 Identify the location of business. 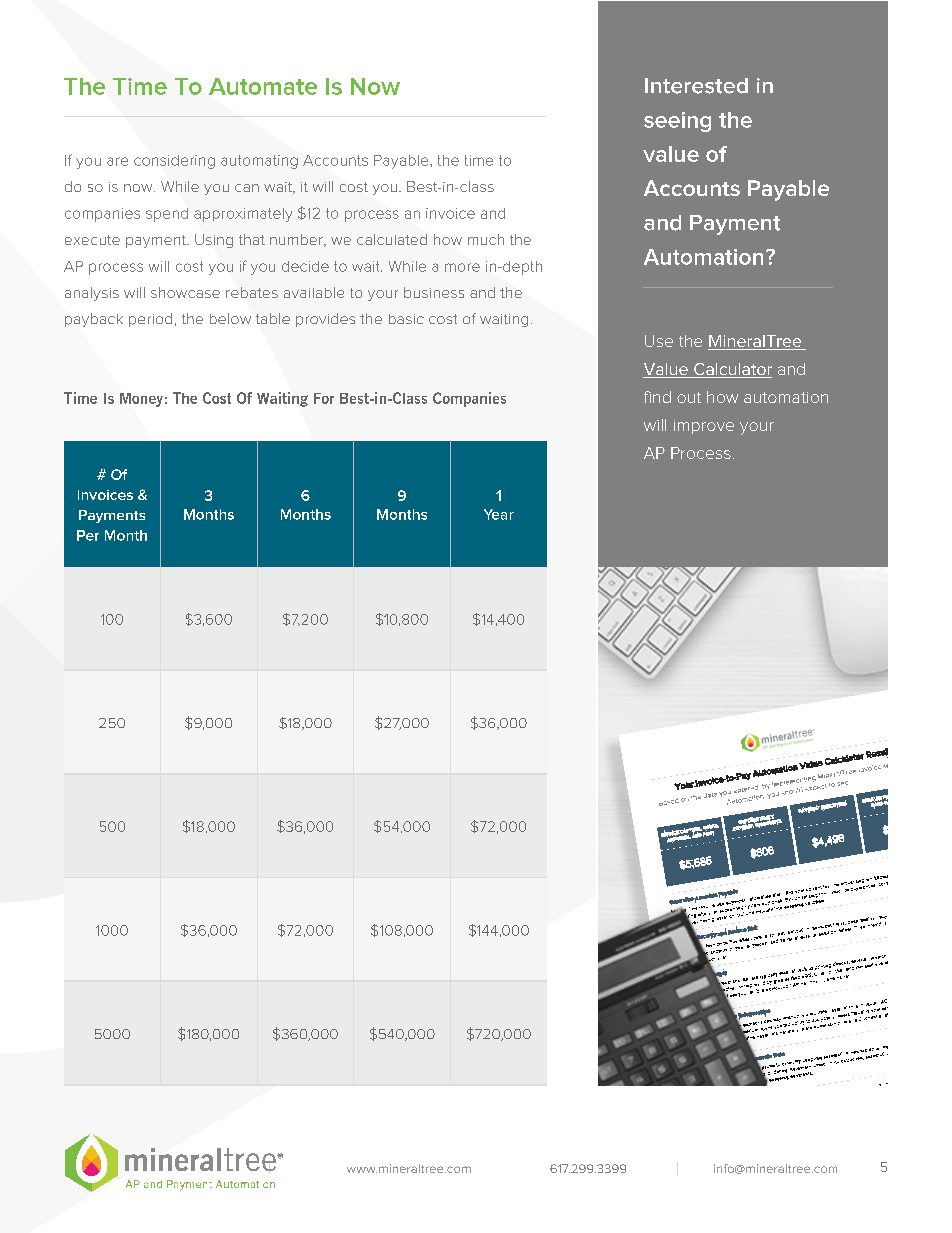
(434, 292).
